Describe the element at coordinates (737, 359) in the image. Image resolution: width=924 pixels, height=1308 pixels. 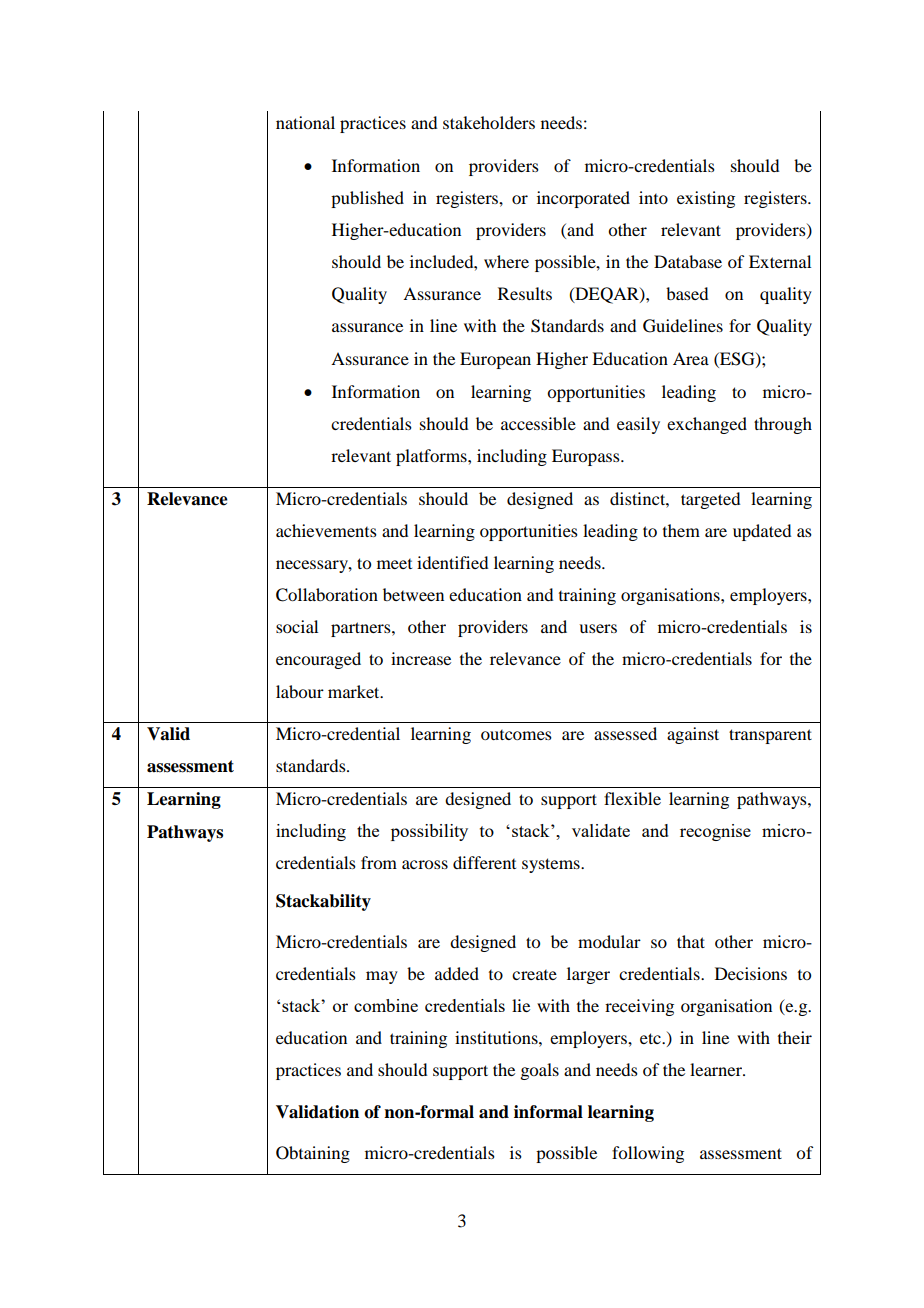
I see `ESG` at that location.
